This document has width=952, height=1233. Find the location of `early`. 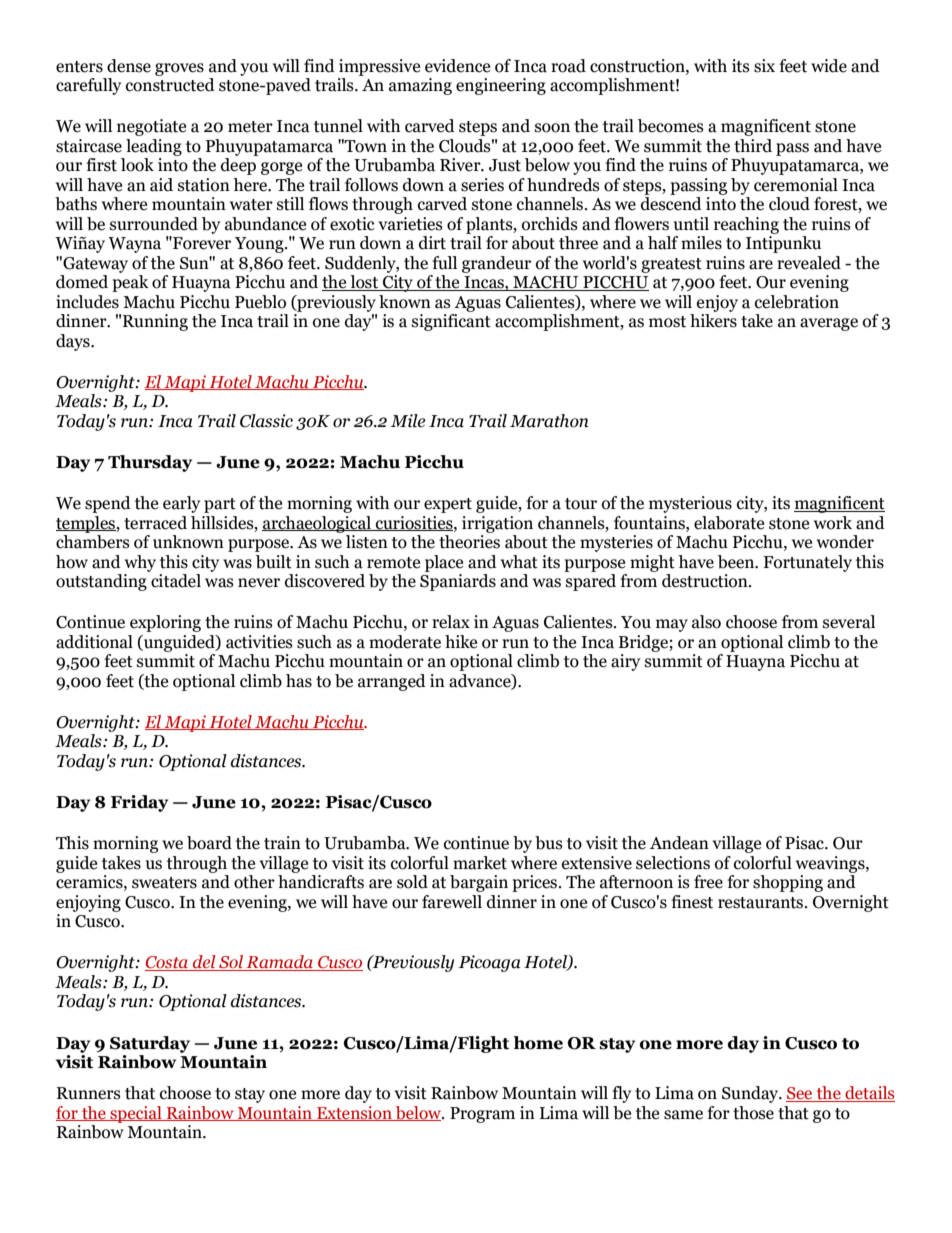

early is located at coordinates (181, 504).
